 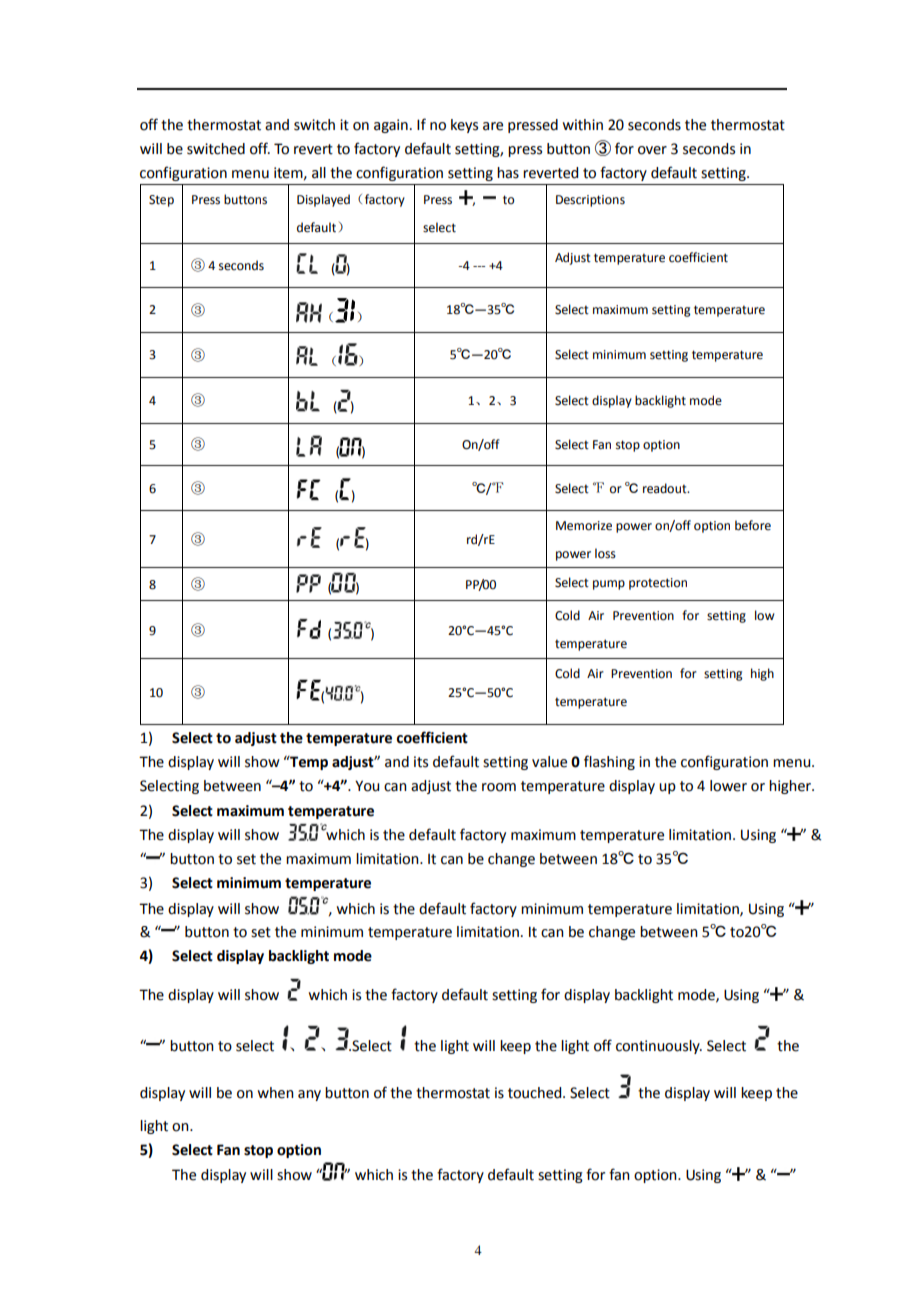 I want to click on when, so click(x=276, y=1093).
